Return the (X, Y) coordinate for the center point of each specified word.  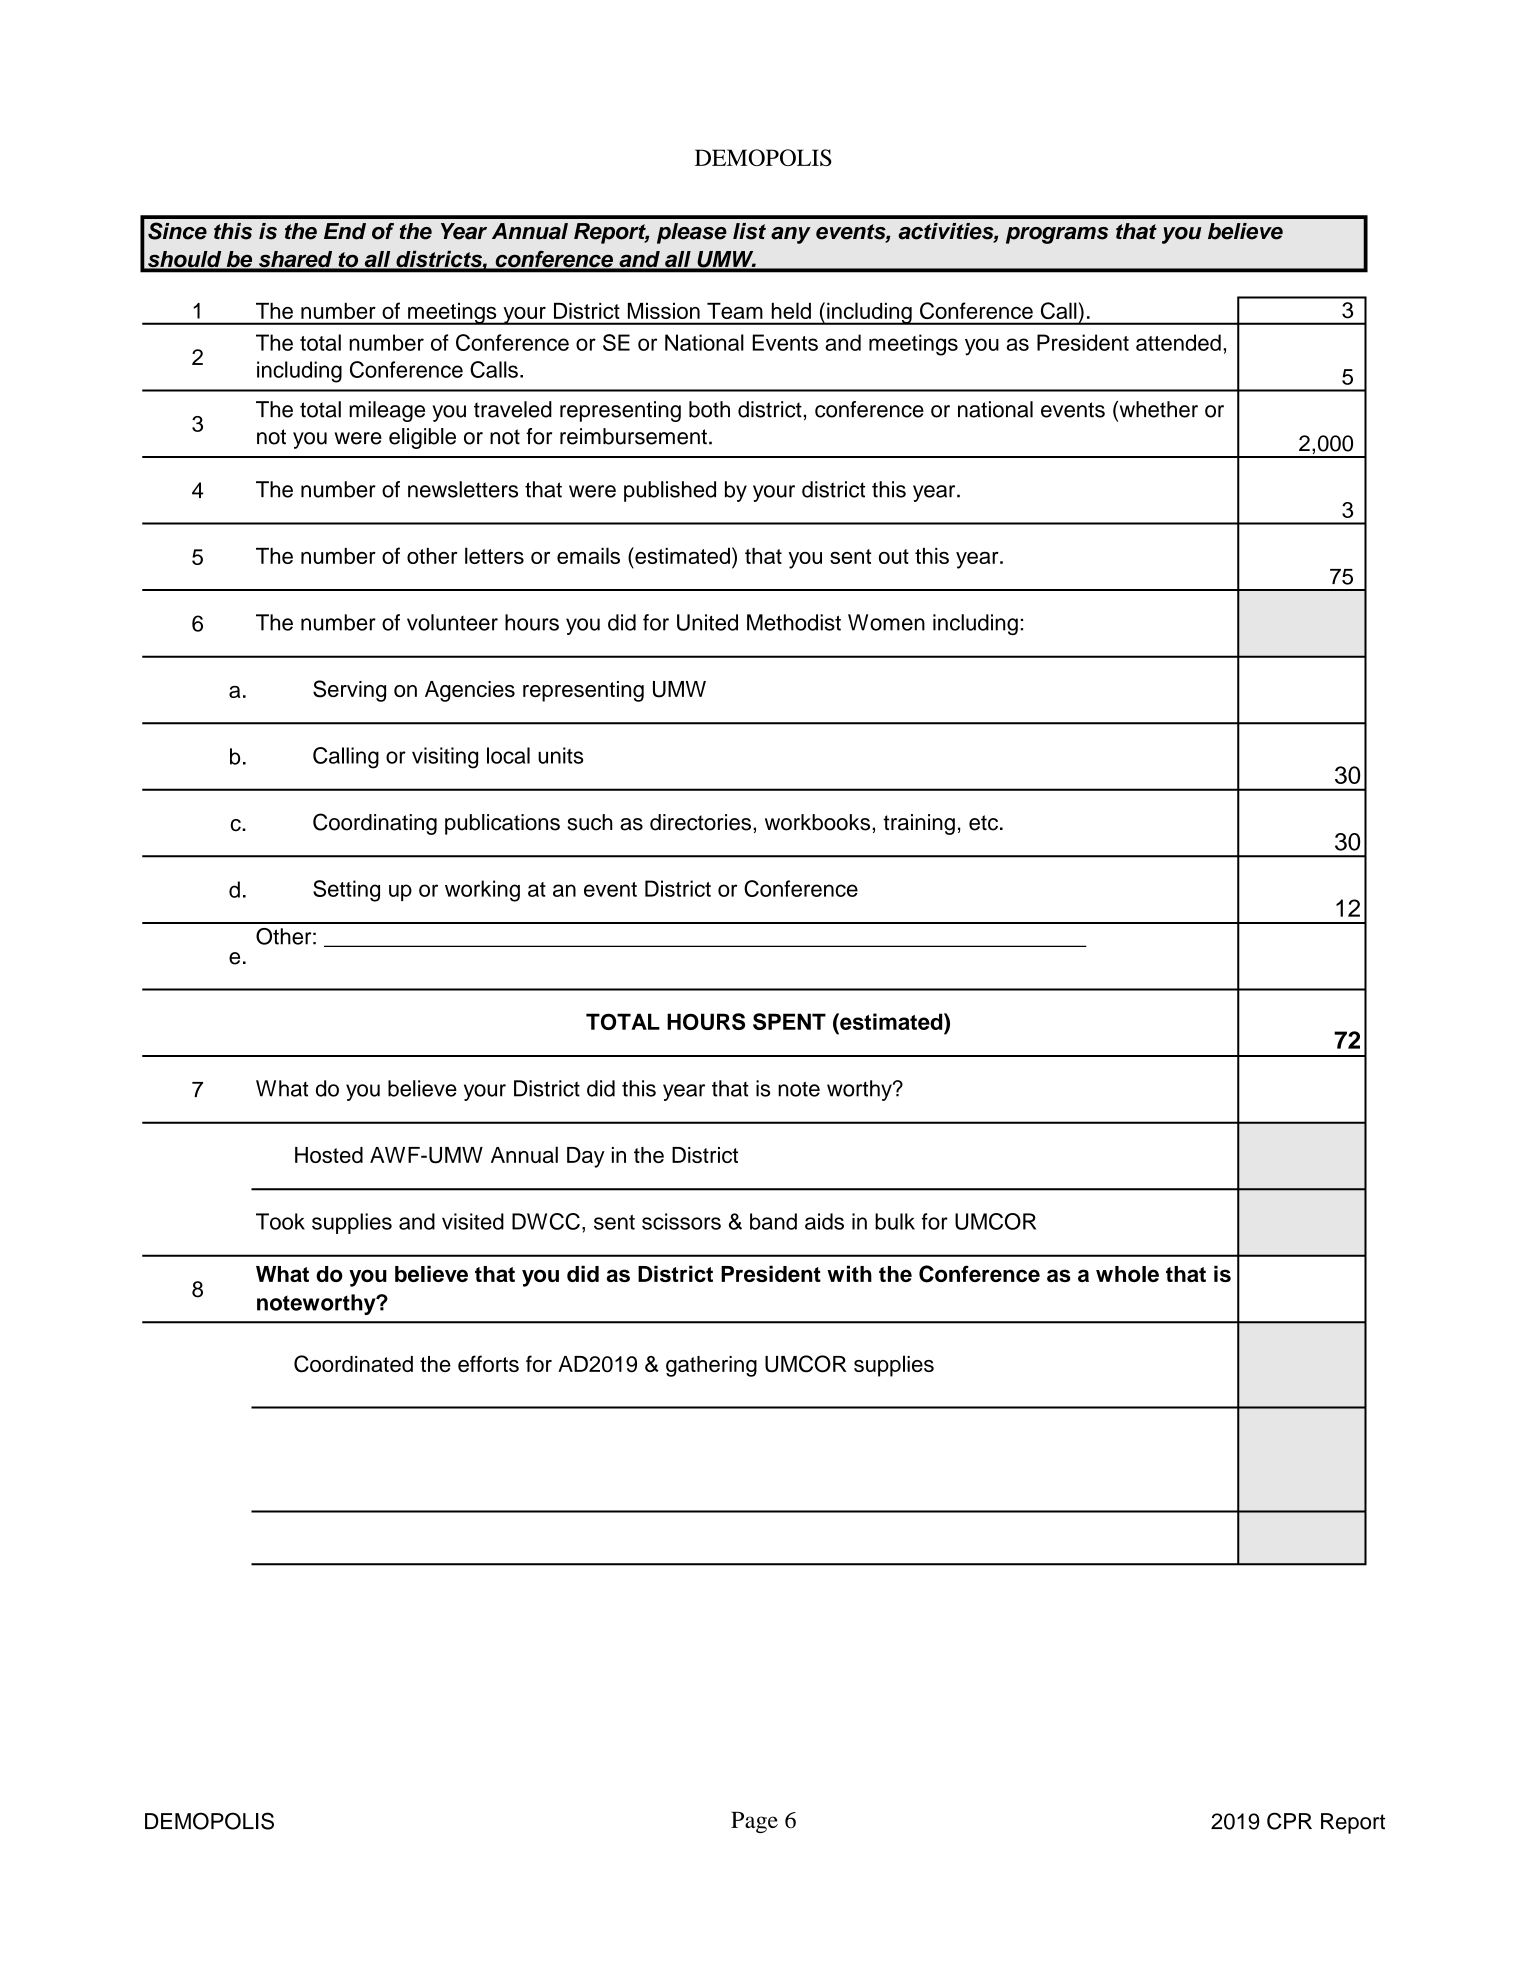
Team (734, 311)
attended (1178, 342)
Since (177, 231)
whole (1127, 1274)
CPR (1289, 1821)
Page (754, 1822)
